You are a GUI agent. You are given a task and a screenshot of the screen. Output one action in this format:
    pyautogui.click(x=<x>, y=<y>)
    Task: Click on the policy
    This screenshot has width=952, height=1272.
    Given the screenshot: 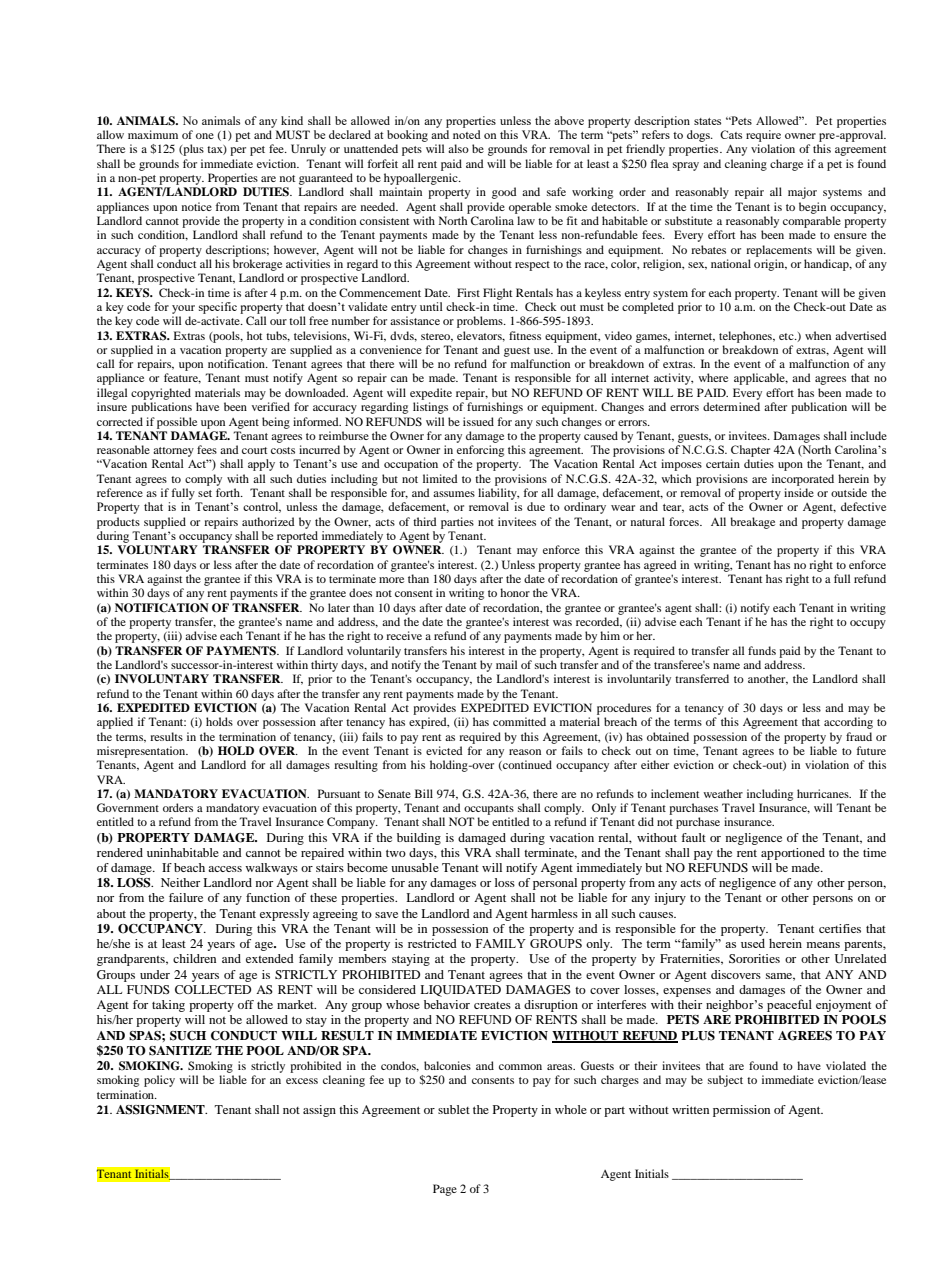 What is the action you would take?
    pyautogui.click(x=159, y=1081)
